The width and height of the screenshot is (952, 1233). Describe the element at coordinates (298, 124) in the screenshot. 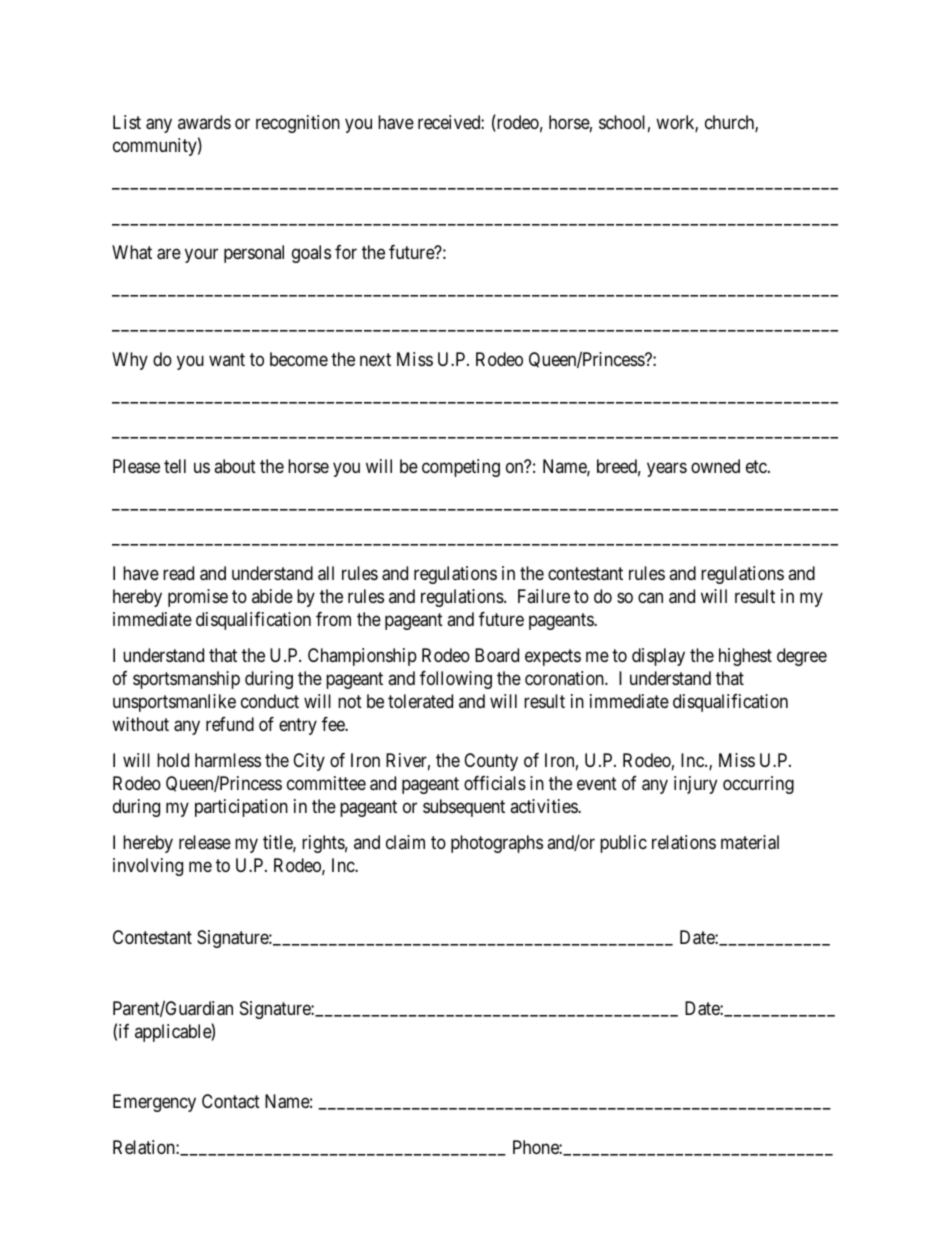

I see `recognition` at that location.
